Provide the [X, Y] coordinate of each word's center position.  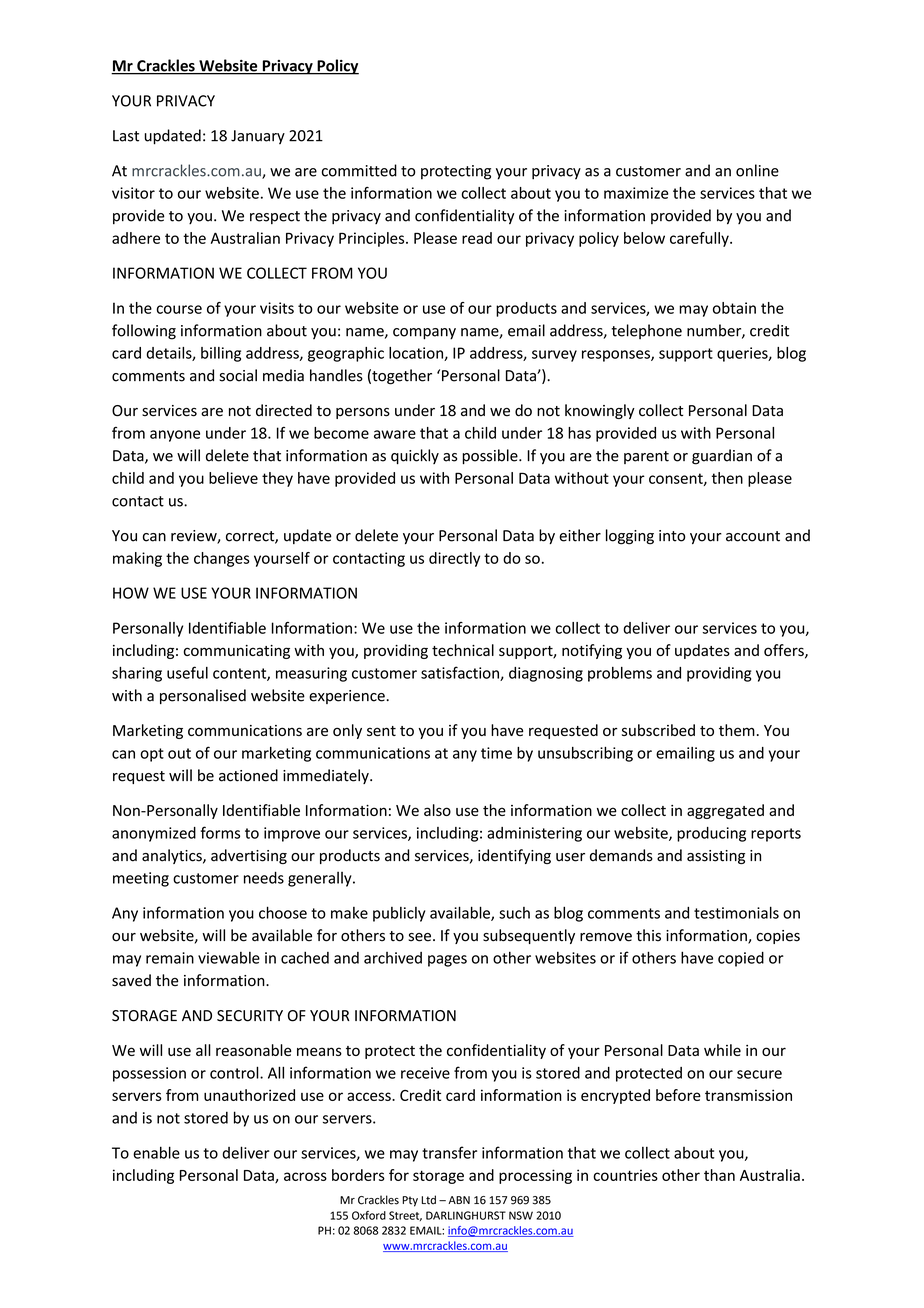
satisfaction [461, 673]
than [719, 1175]
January [258, 137]
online [757, 170]
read [477, 238]
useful [187, 672]
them [737, 730]
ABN [459, 1200]
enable [156, 1152]
